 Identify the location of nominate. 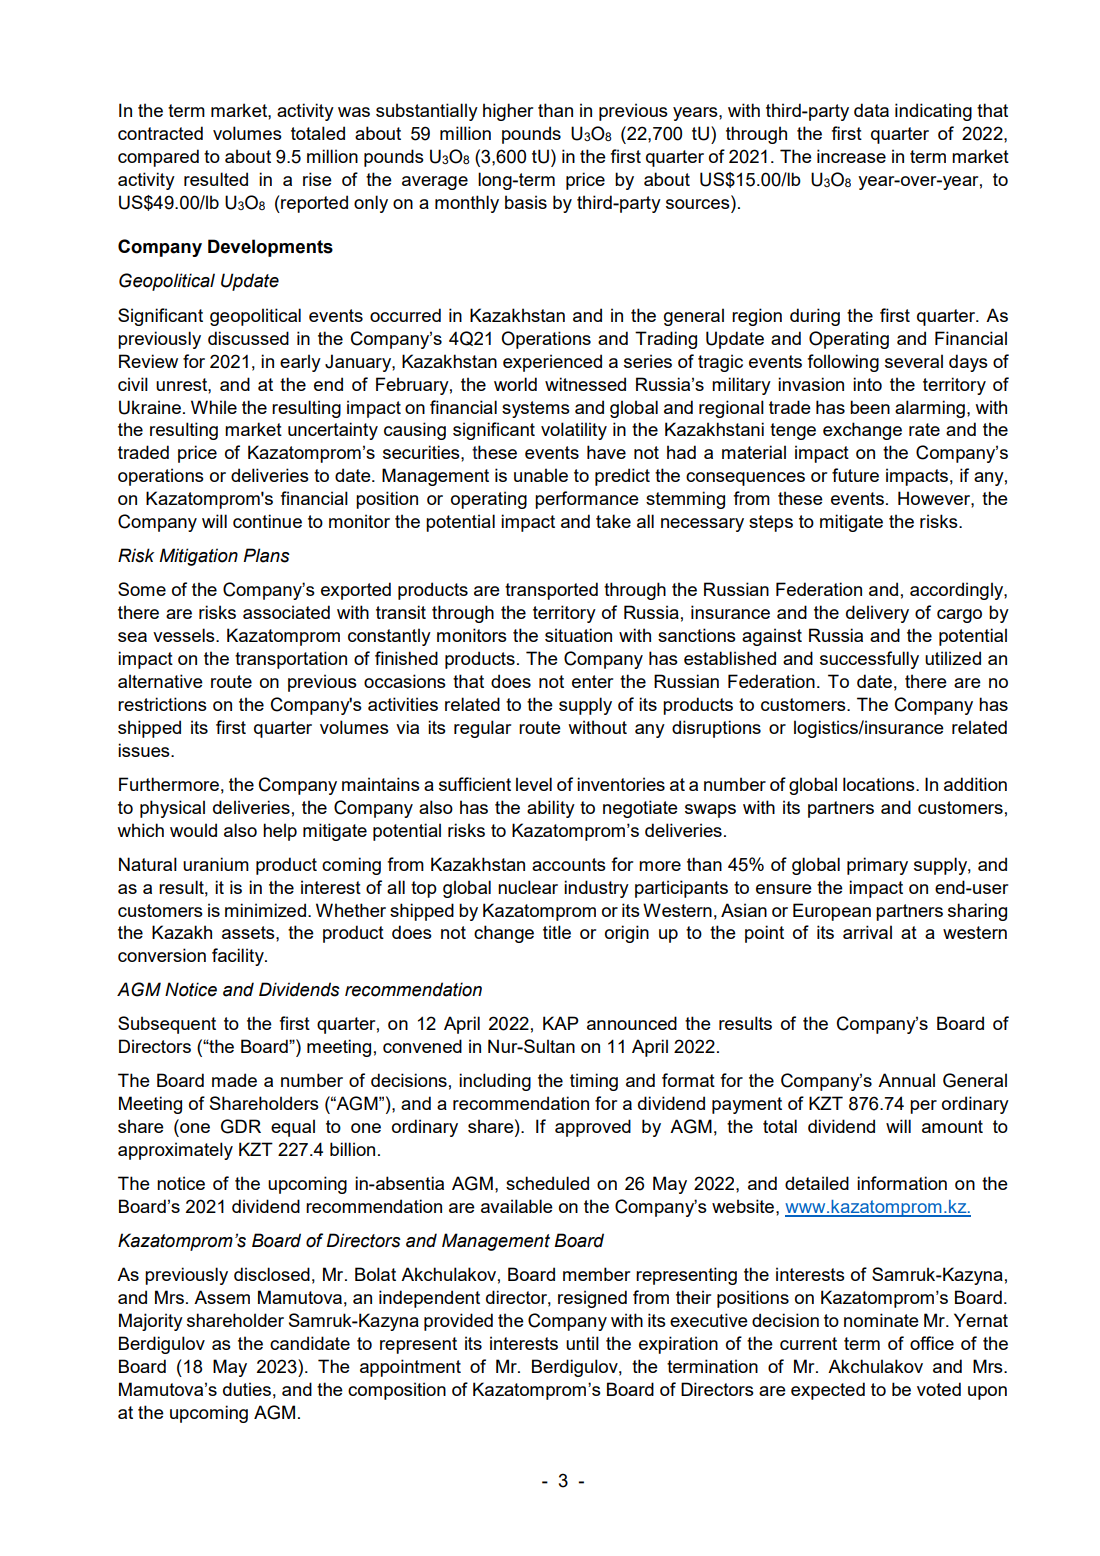
(881, 1320).
